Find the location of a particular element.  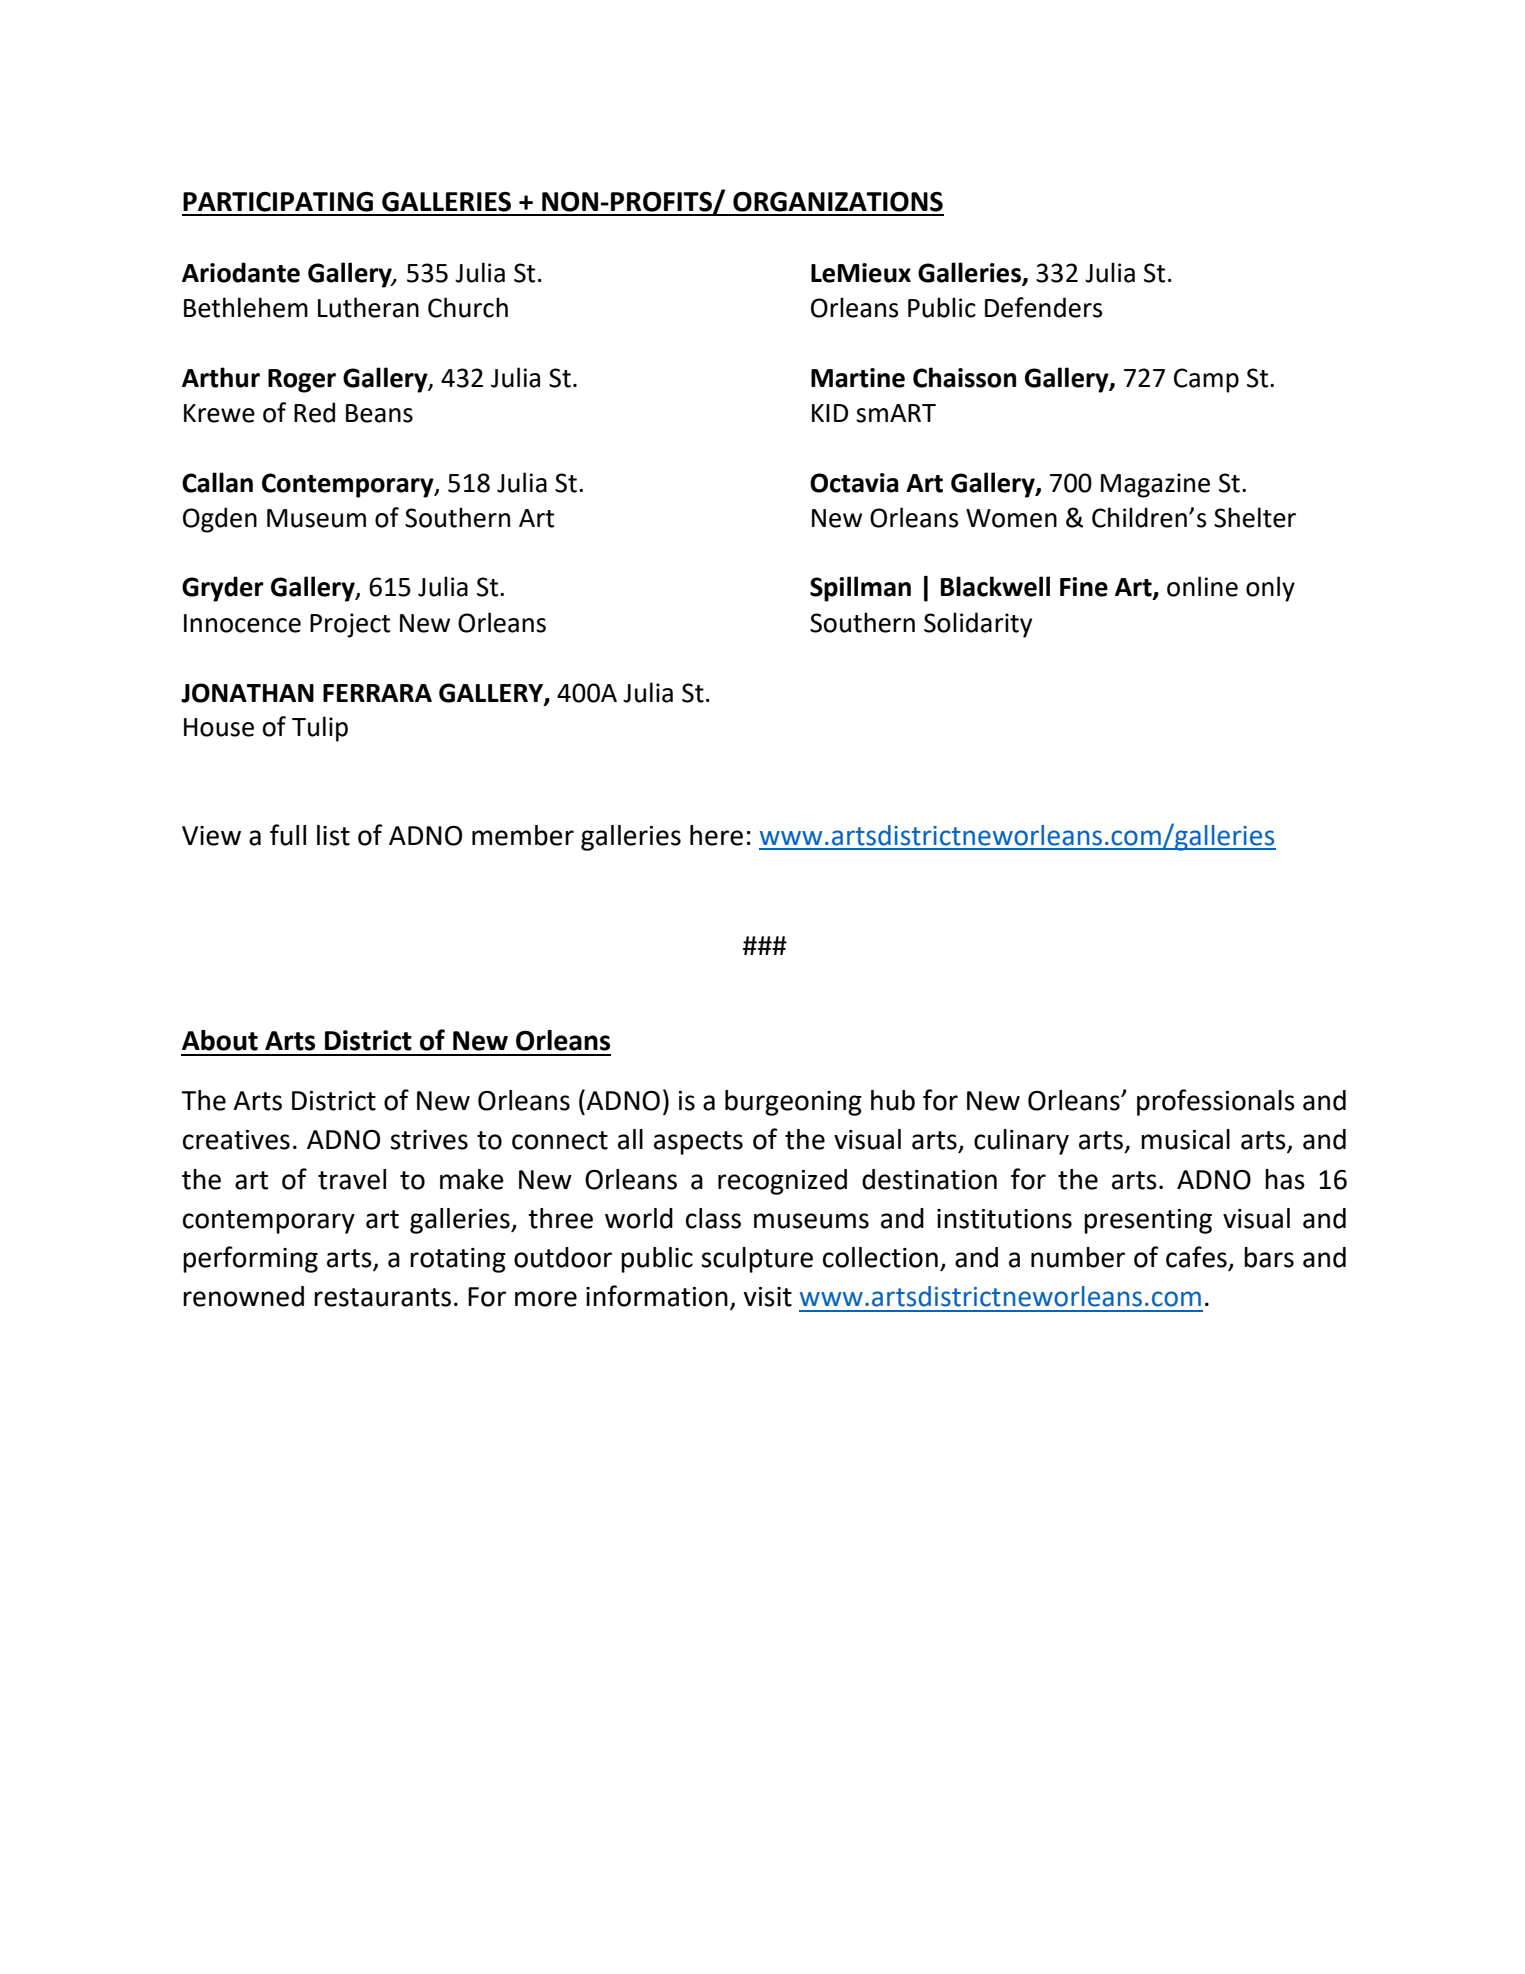

burgeoning is located at coordinates (793, 1103).
